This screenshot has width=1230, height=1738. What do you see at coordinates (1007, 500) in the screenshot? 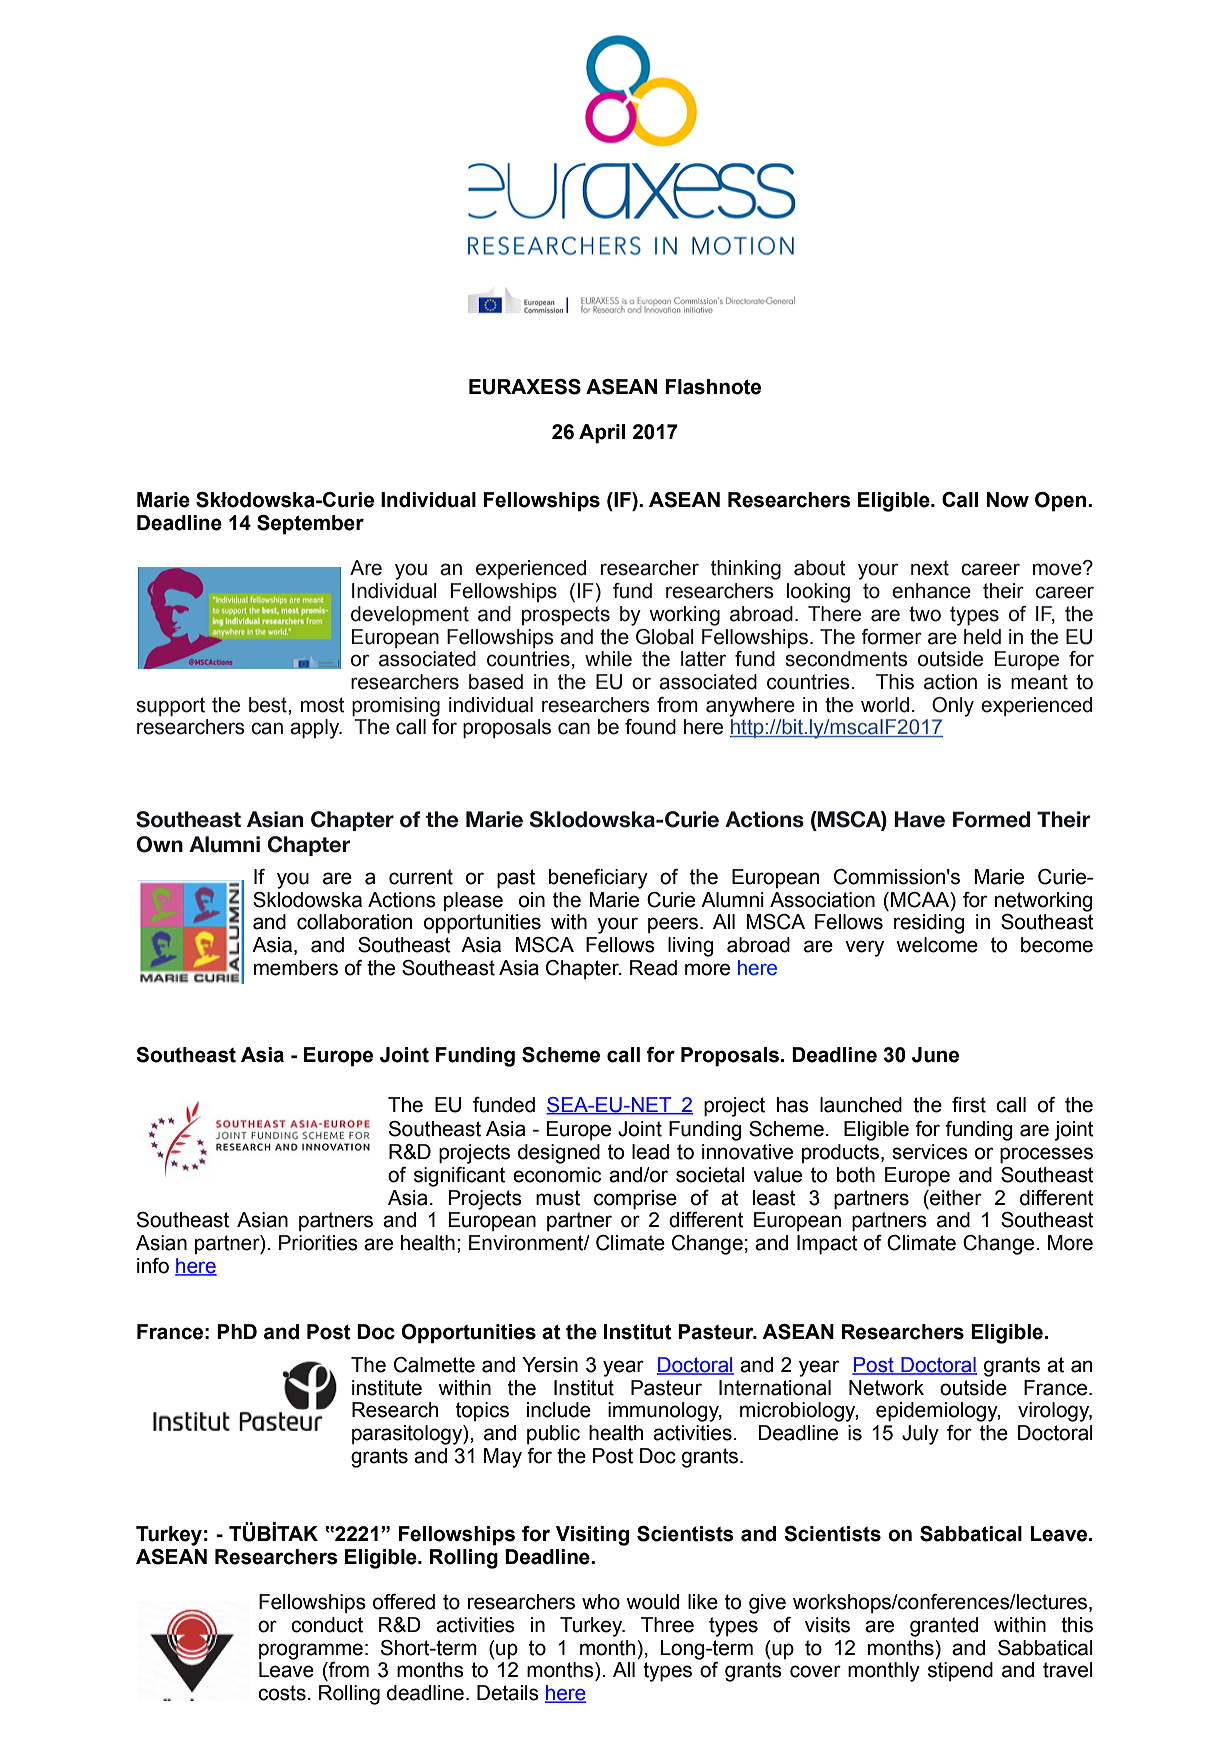
I see `Now` at bounding box center [1007, 500].
